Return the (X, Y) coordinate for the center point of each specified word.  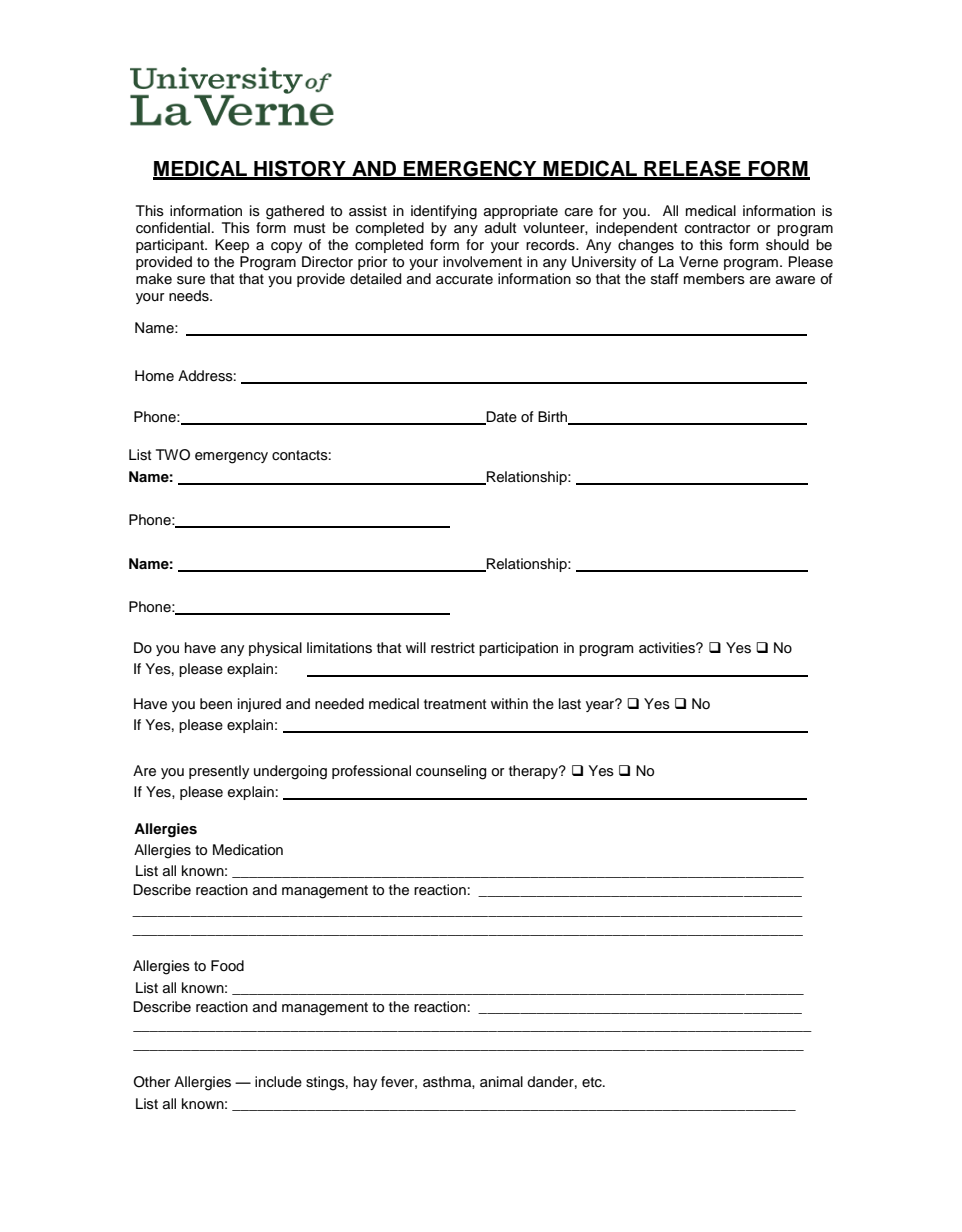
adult (500, 228)
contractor (718, 228)
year (601, 705)
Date (500, 418)
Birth (554, 418)
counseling (451, 772)
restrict (453, 648)
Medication (248, 850)
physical (275, 649)
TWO (173, 455)
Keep (232, 246)
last (570, 704)
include (278, 1082)
